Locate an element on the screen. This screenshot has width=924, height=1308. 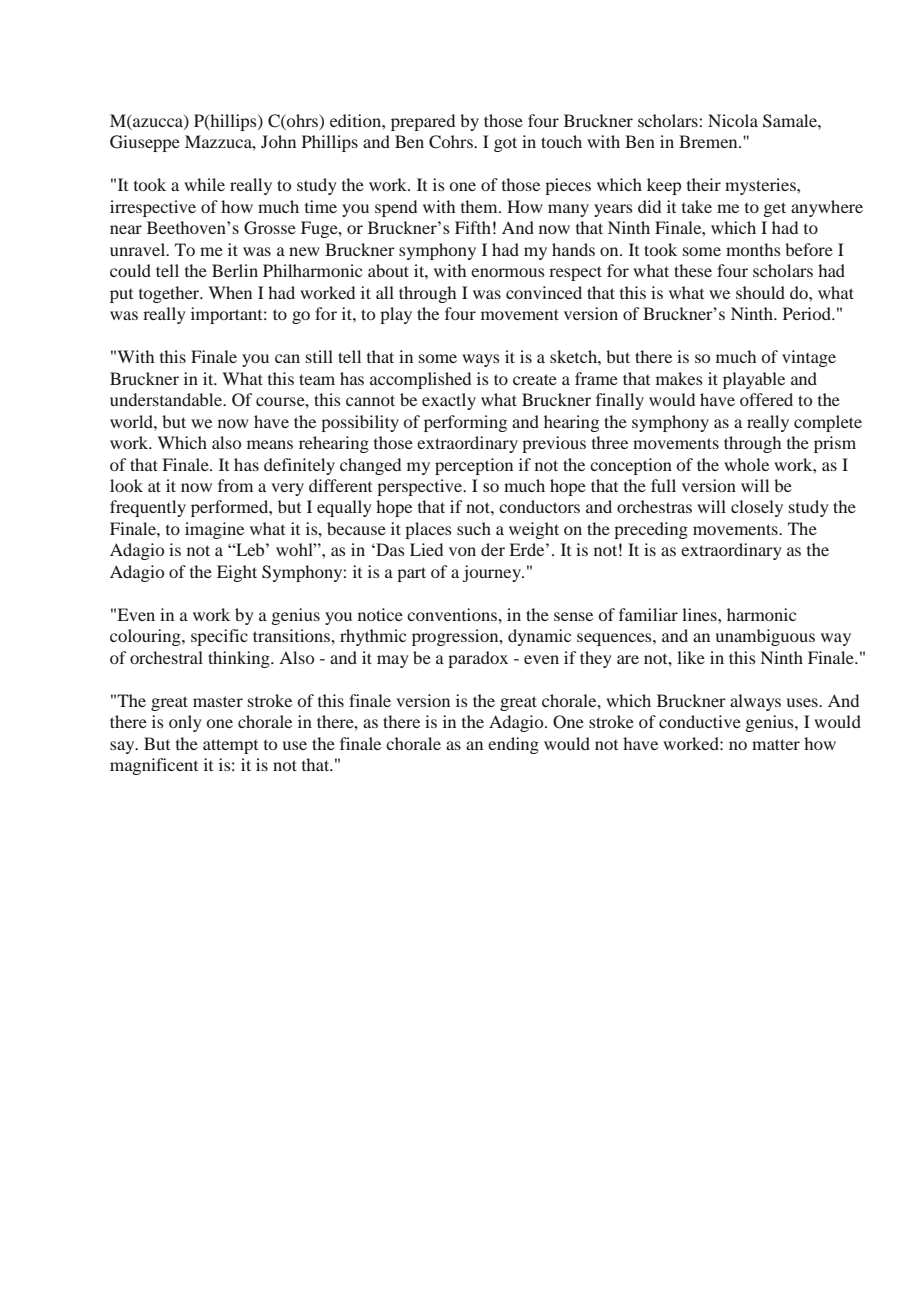
whole is located at coordinates (746, 464).
